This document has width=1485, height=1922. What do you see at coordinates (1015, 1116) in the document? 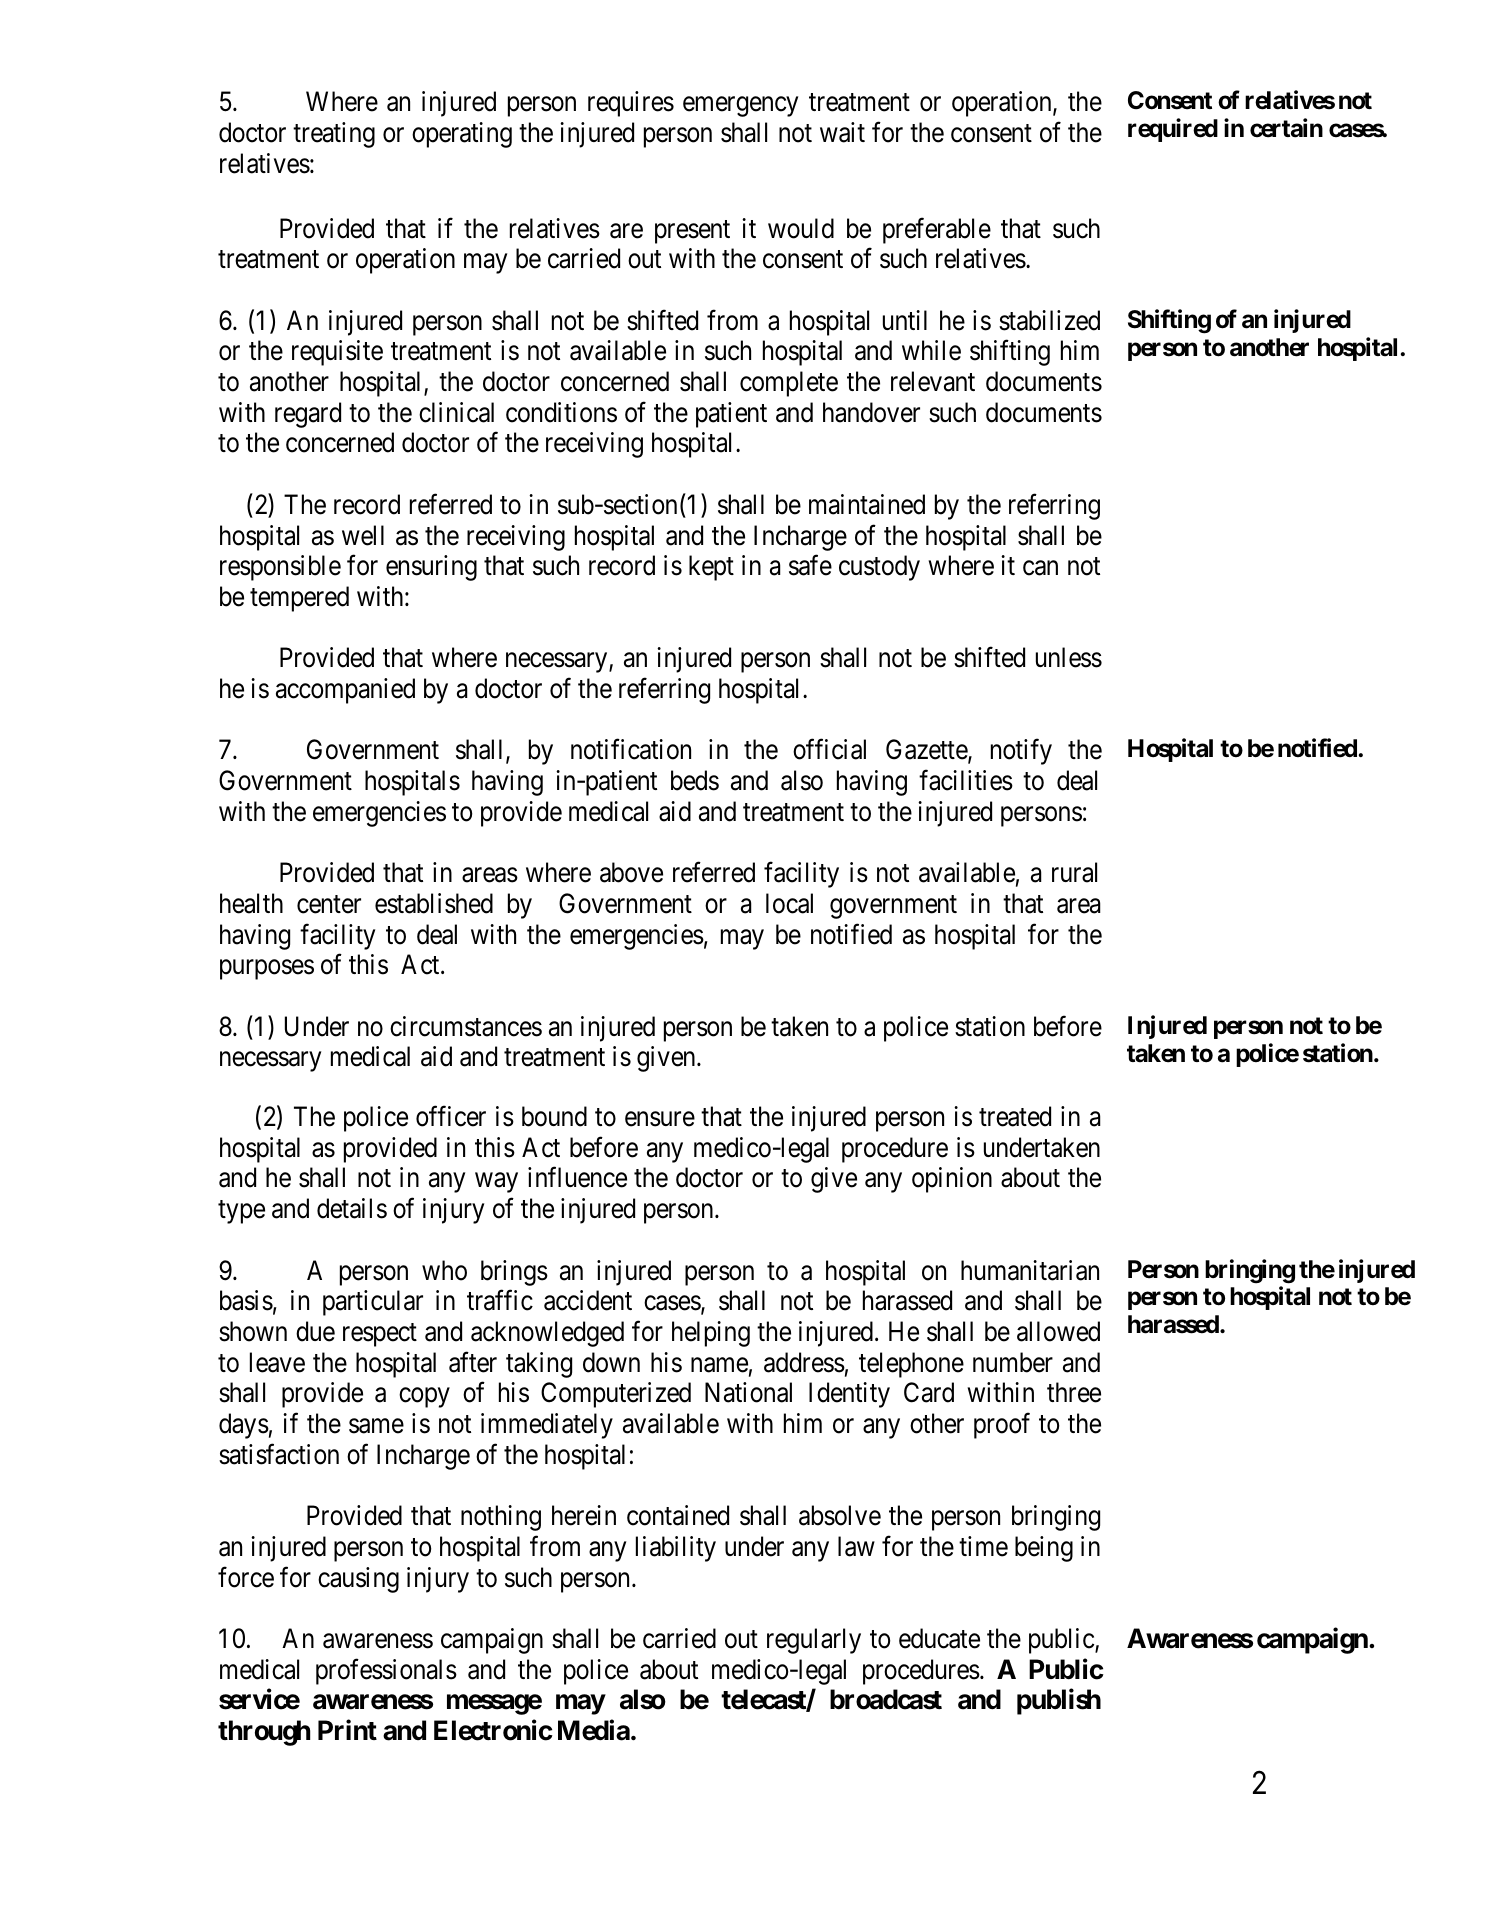
I see `treated` at bounding box center [1015, 1116].
